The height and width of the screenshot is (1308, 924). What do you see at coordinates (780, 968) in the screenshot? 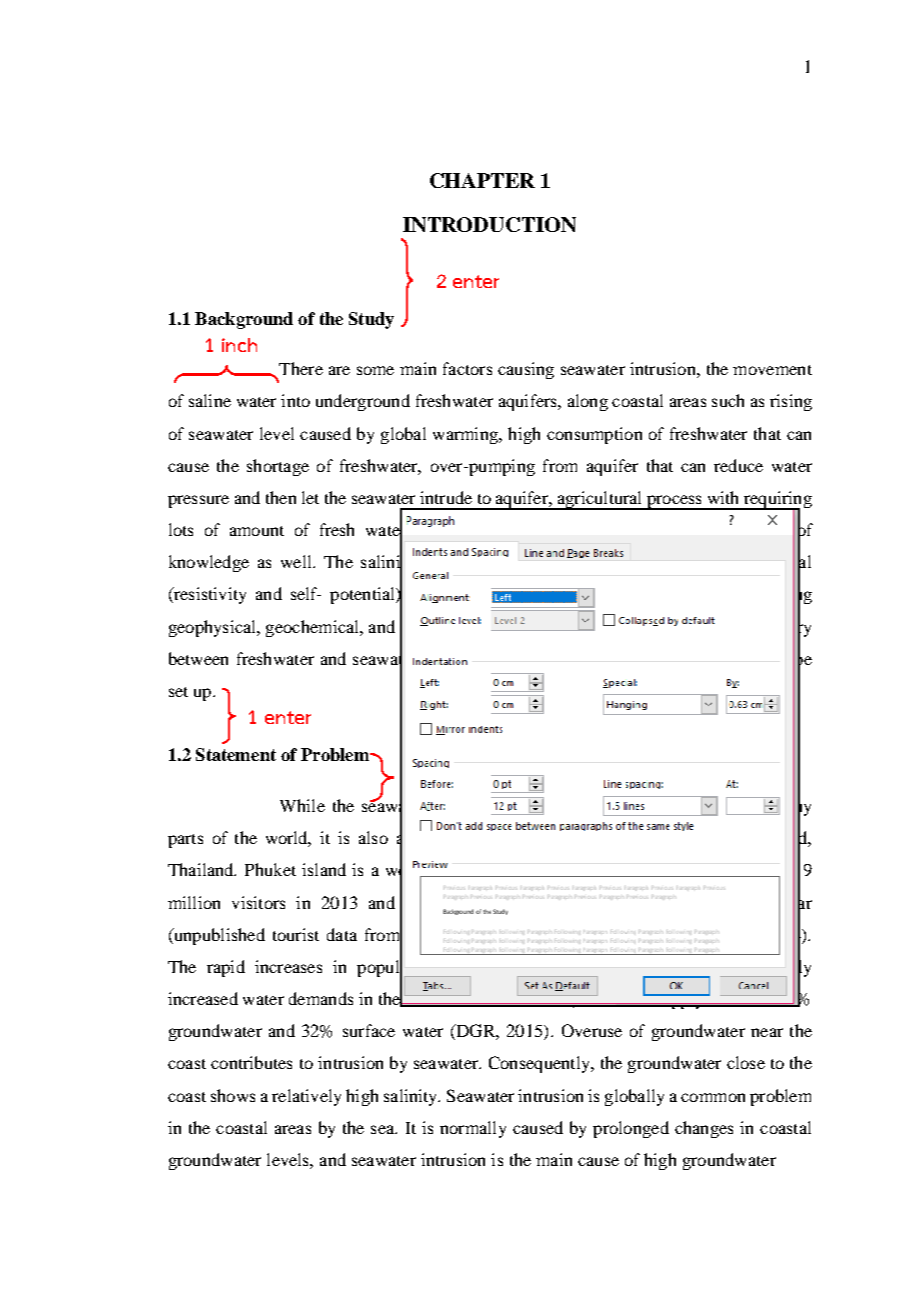
I see `severely` at bounding box center [780, 968].
